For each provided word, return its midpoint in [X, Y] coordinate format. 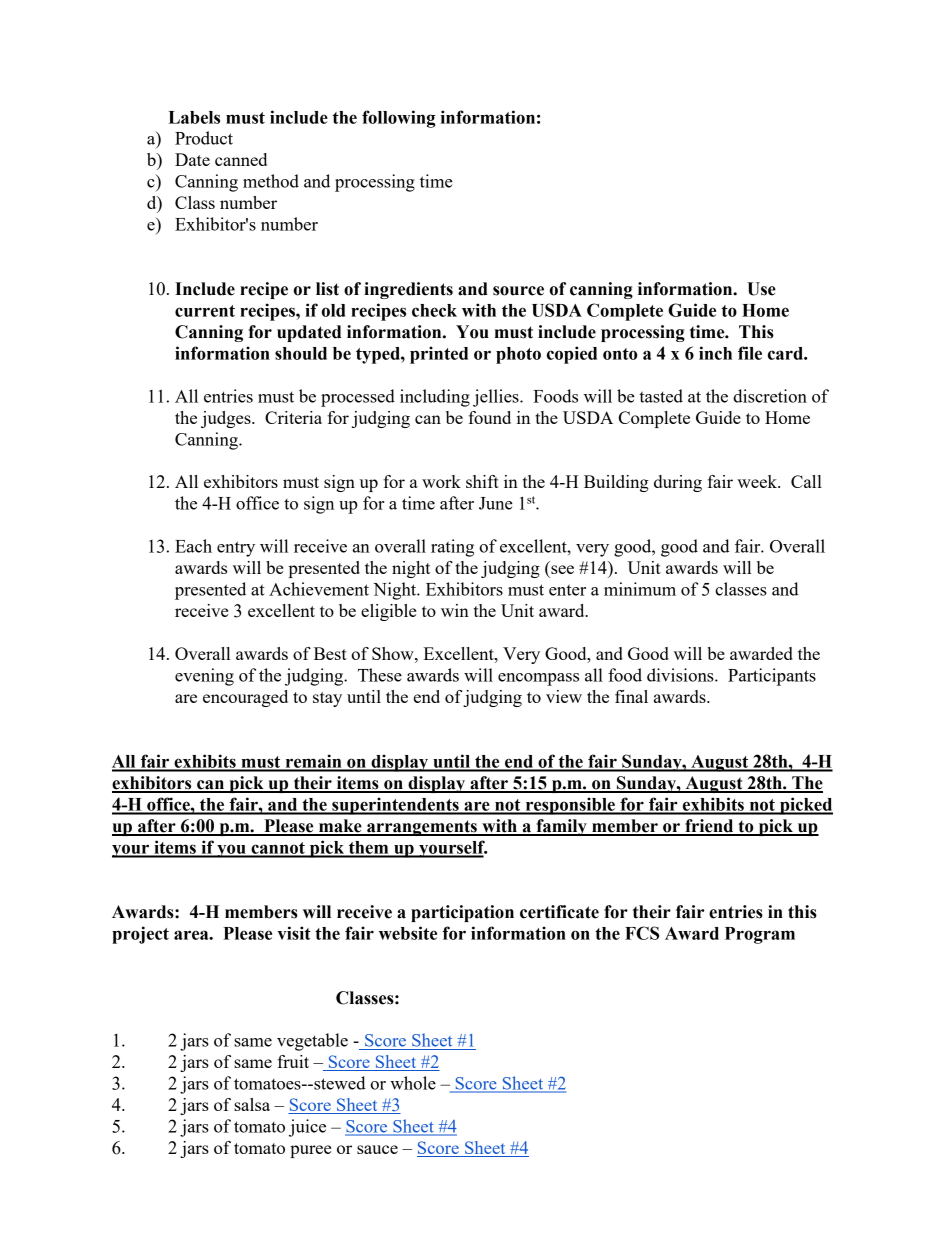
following [398, 119]
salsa [252, 1104]
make [340, 827]
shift [482, 481]
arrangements [422, 828]
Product [204, 138]
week [758, 481]
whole [413, 1083]
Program [760, 935]
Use [761, 289]
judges [227, 419]
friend [709, 827]
